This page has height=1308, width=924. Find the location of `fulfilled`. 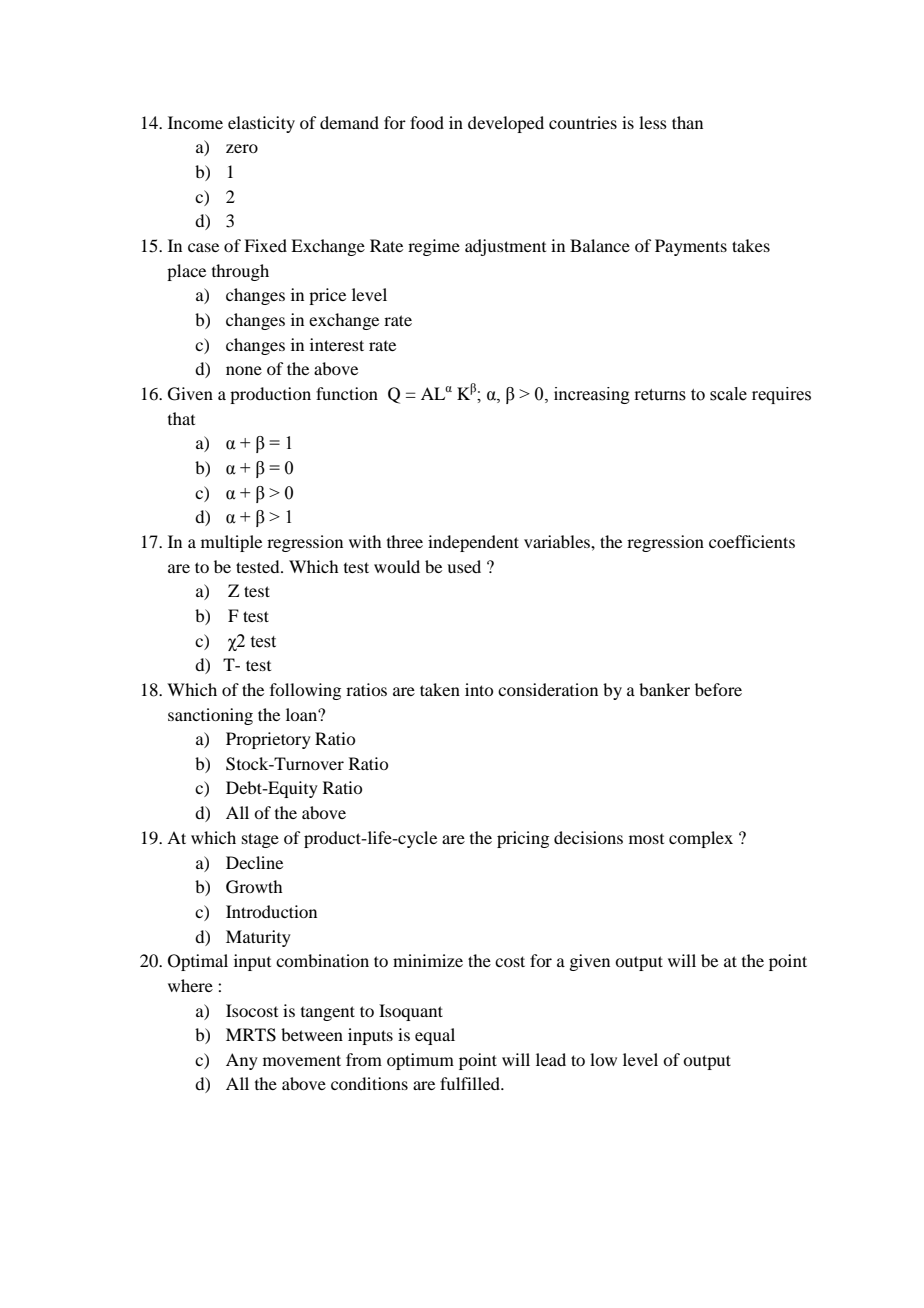

fulfilled is located at coordinates (471, 1083).
